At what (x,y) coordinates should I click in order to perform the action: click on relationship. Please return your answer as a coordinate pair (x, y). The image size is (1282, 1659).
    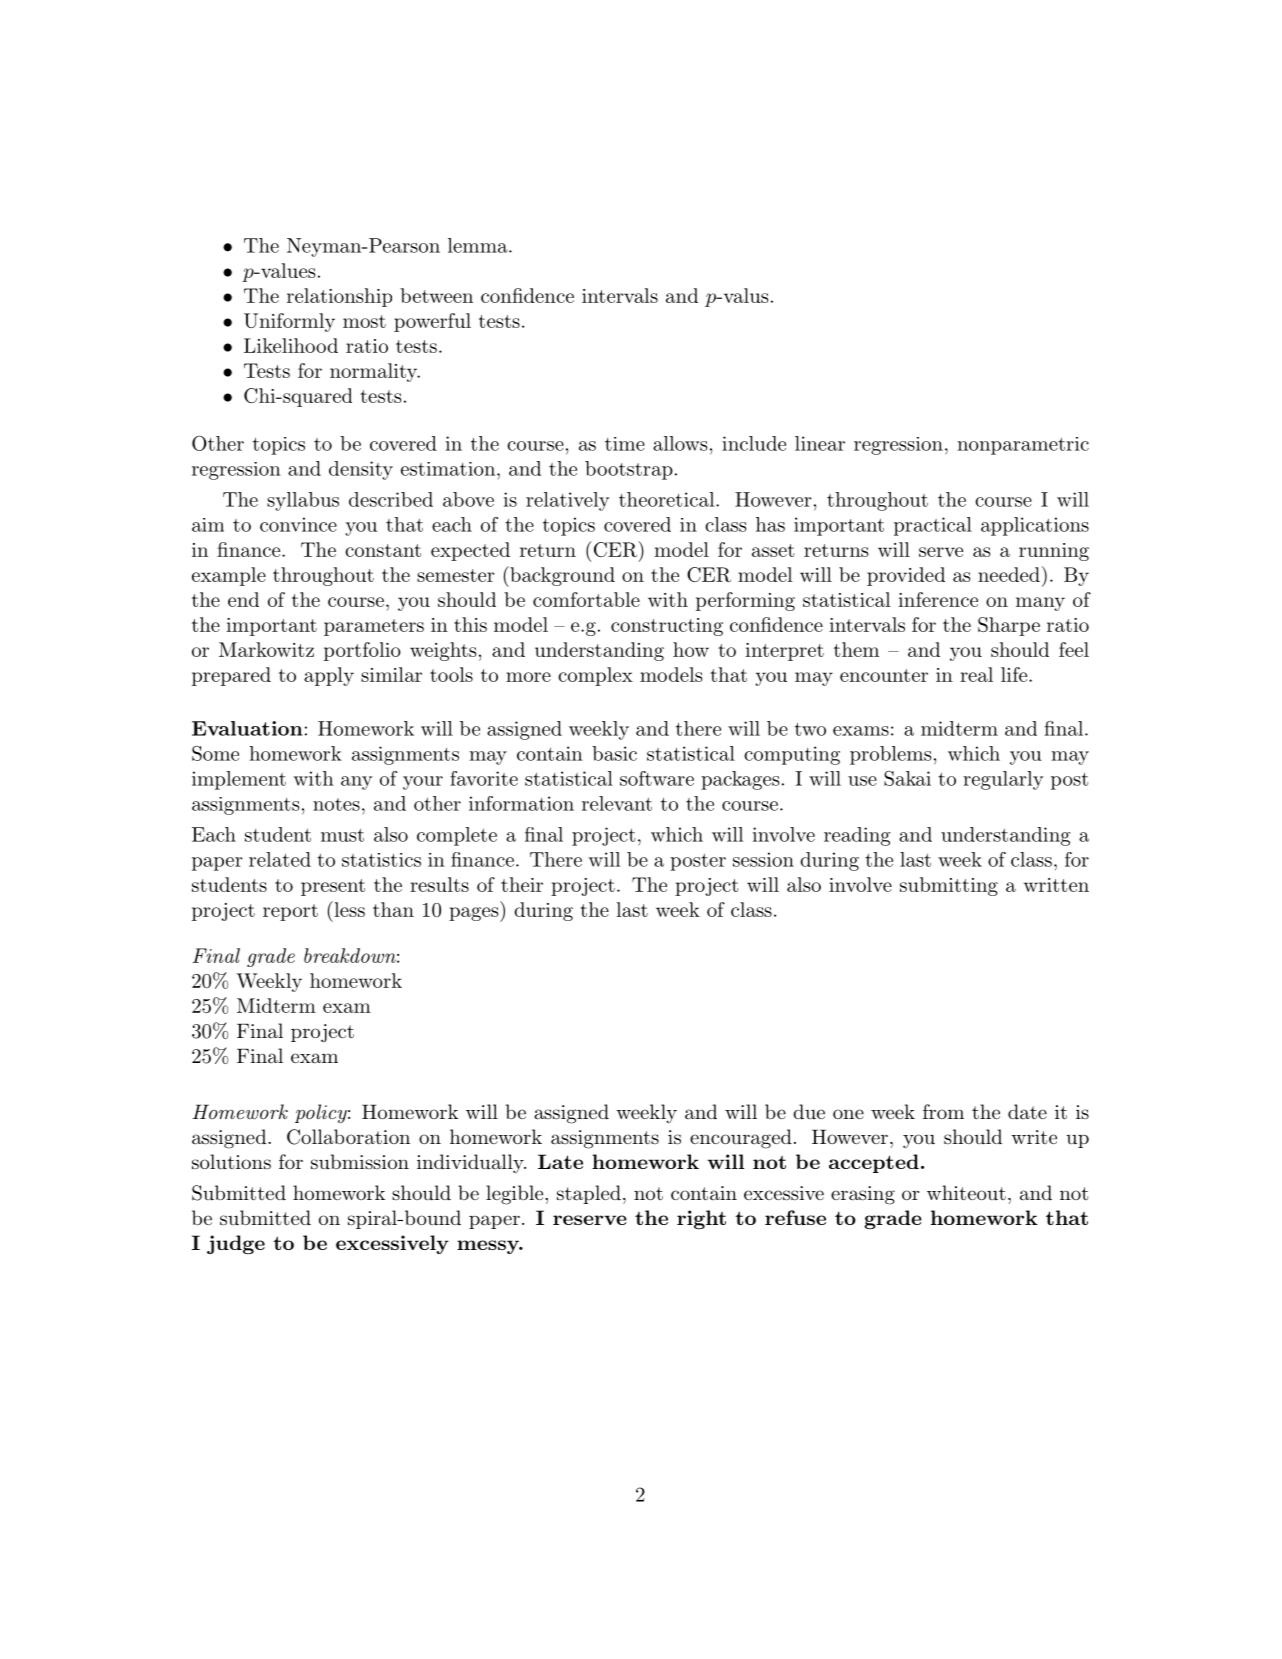
    Looking at the image, I should click on (339, 297).
